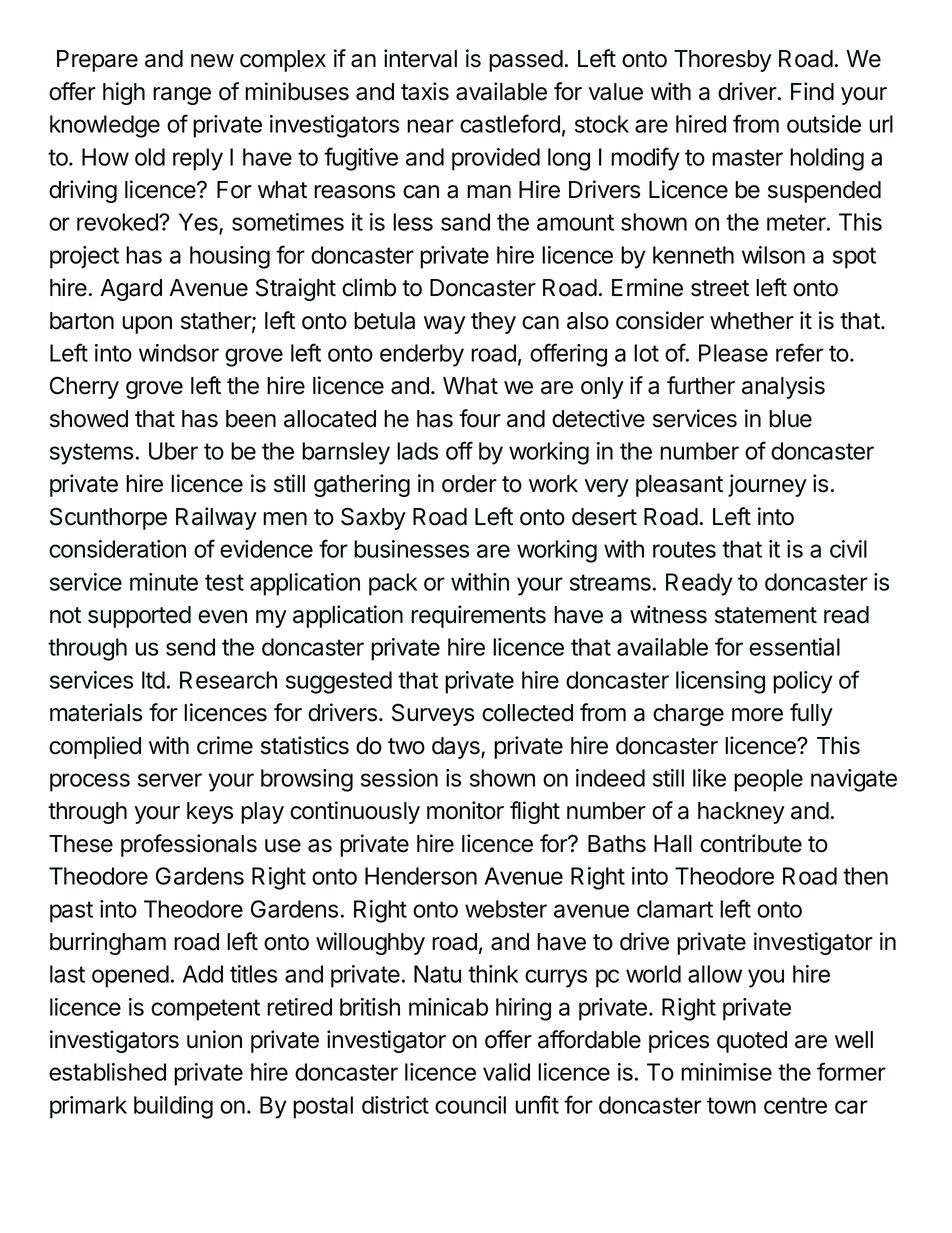  I want to click on building, so click(173, 1107).
